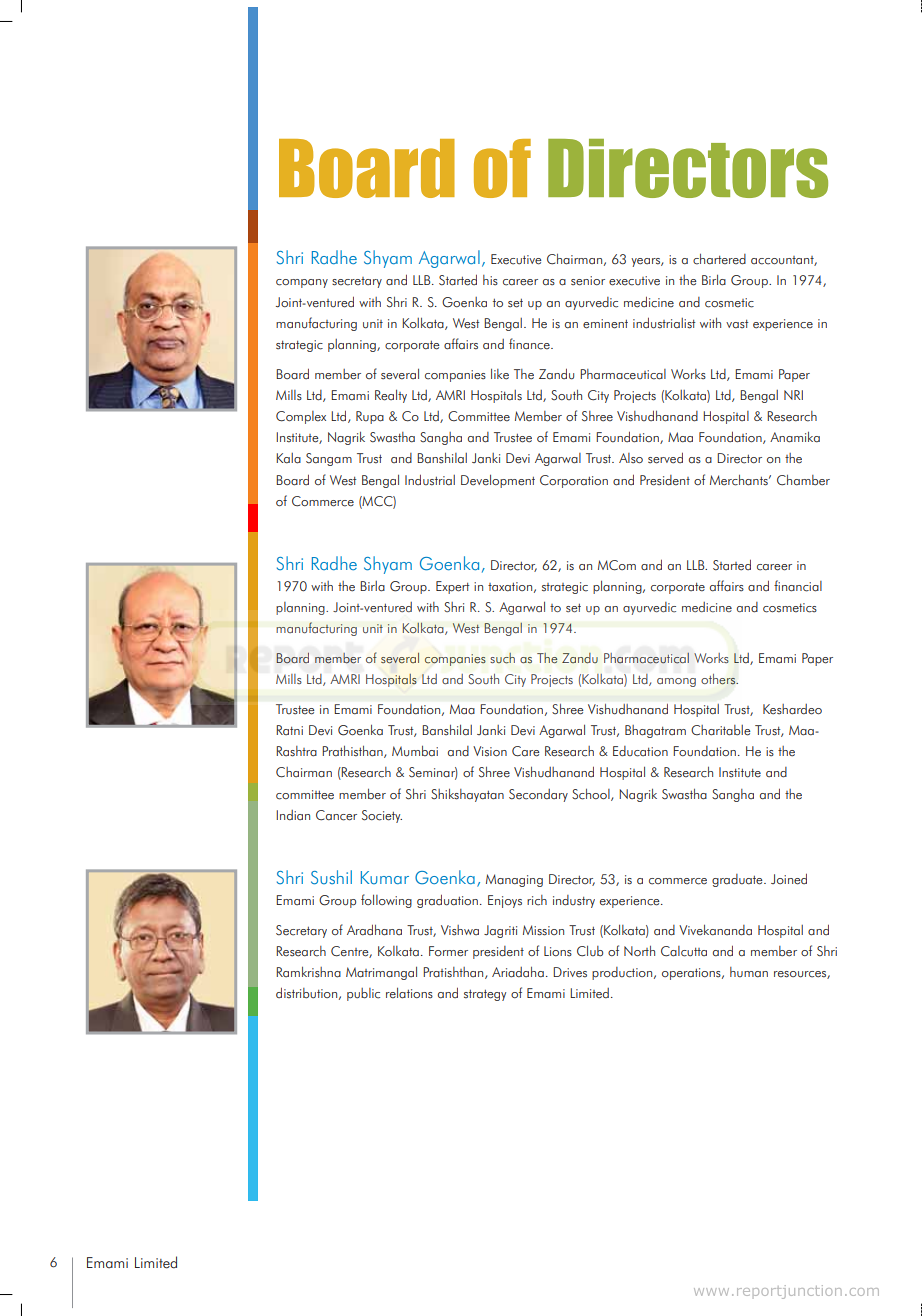 The width and height of the page is (922, 1316). Describe the element at coordinates (453, 587) in the page. I see `Expert` at that location.
